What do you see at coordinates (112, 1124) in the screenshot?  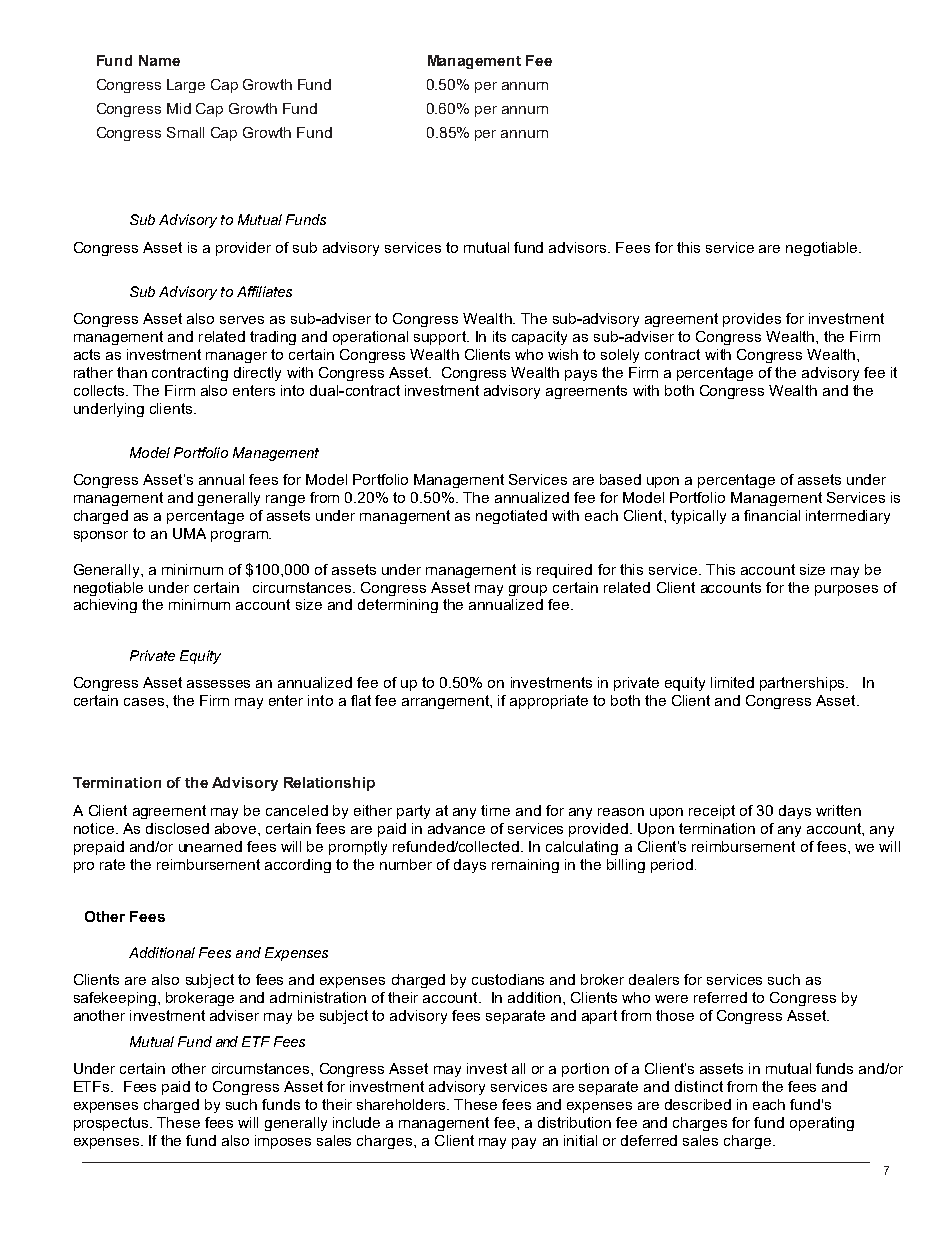 I see `prospectus` at bounding box center [112, 1124].
